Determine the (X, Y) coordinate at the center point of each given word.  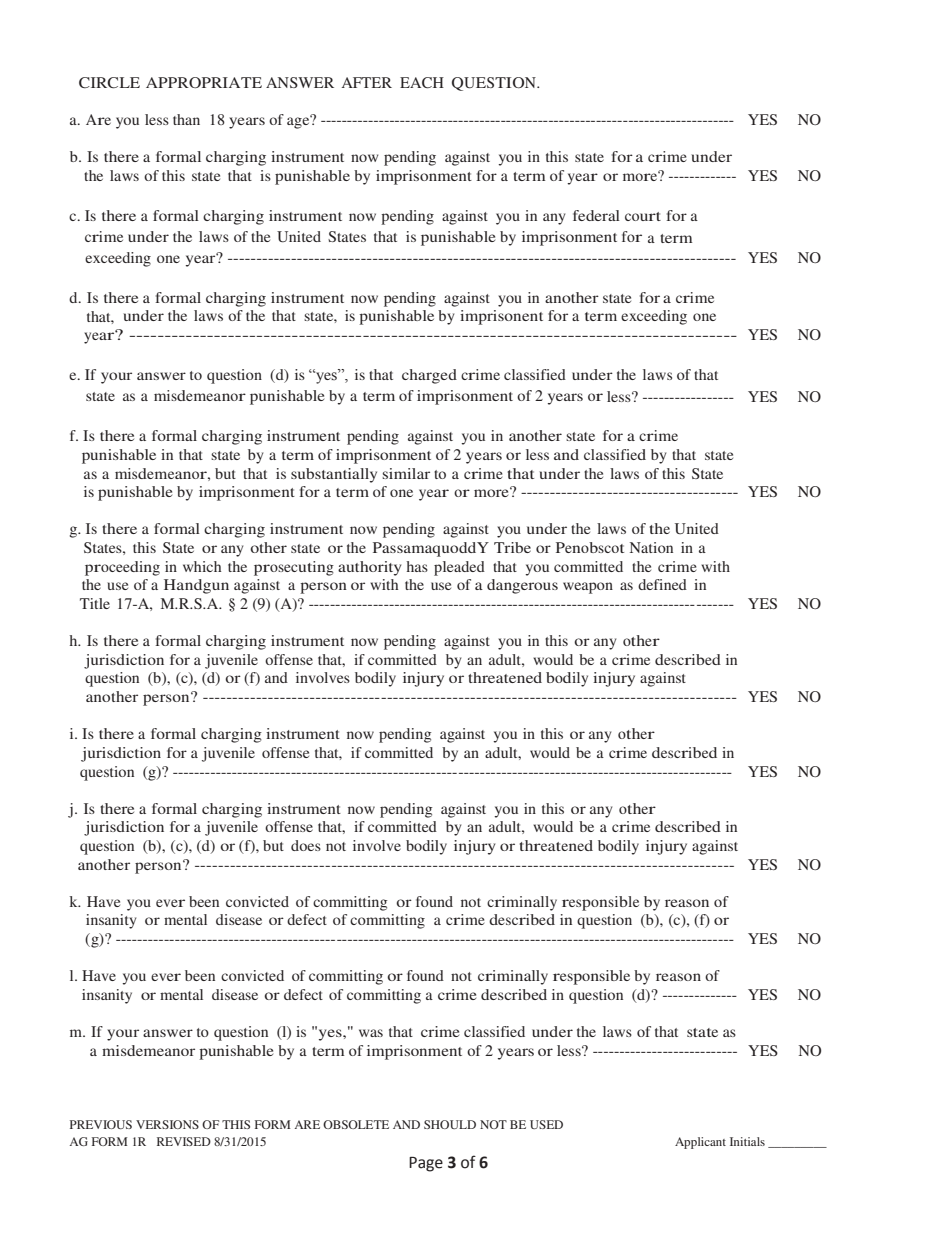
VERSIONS (167, 1124)
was (371, 1033)
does (306, 845)
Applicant (700, 1143)
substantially (334, 475)
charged (429, 376)
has (417, 566)
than (186, 119)
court (643, 216)
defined (662, 584)
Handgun (196, 586)
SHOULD (450, 1124)
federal (596, 215)
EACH (422, 83)
